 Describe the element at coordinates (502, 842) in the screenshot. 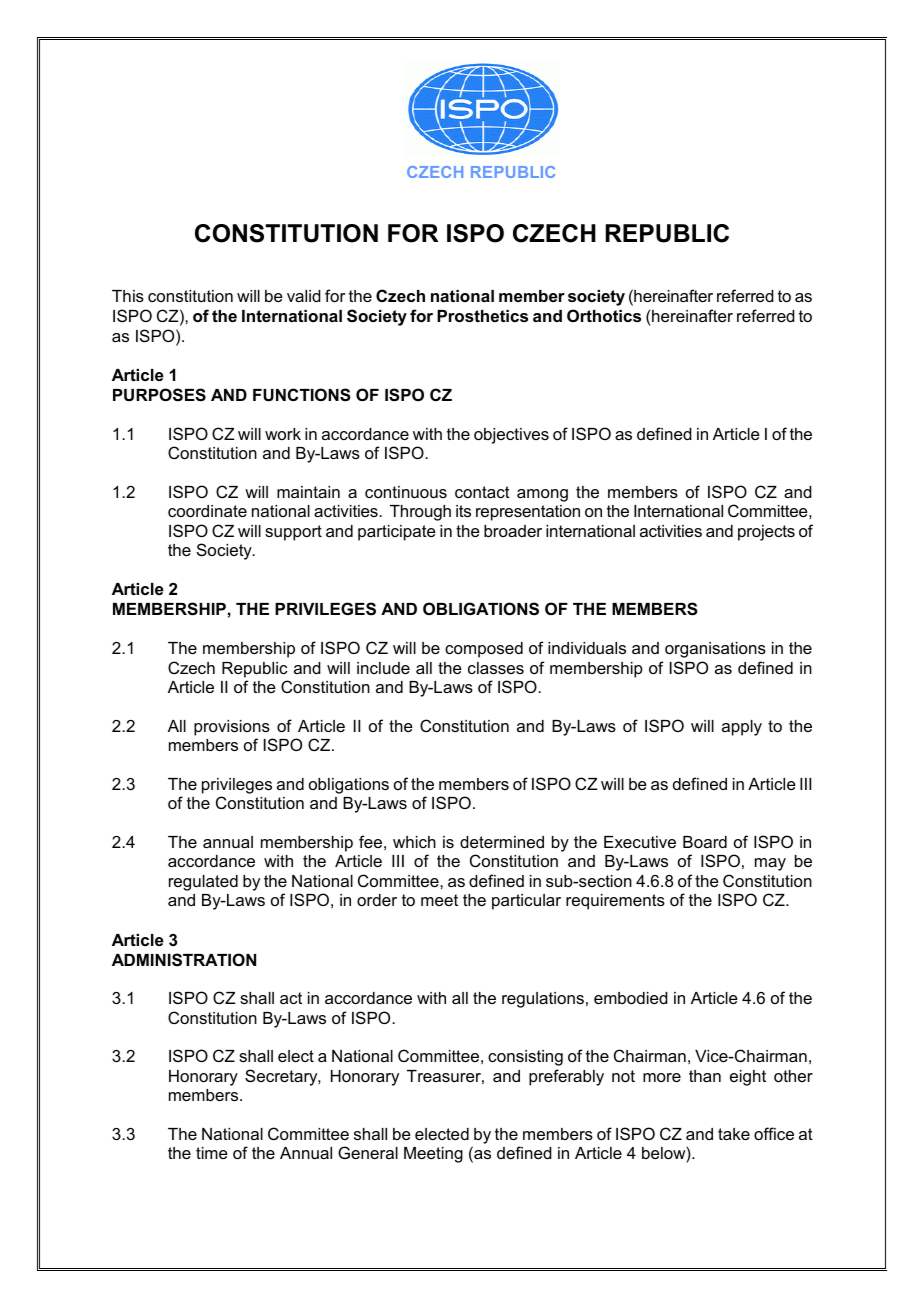

I see `determined` at that location.
